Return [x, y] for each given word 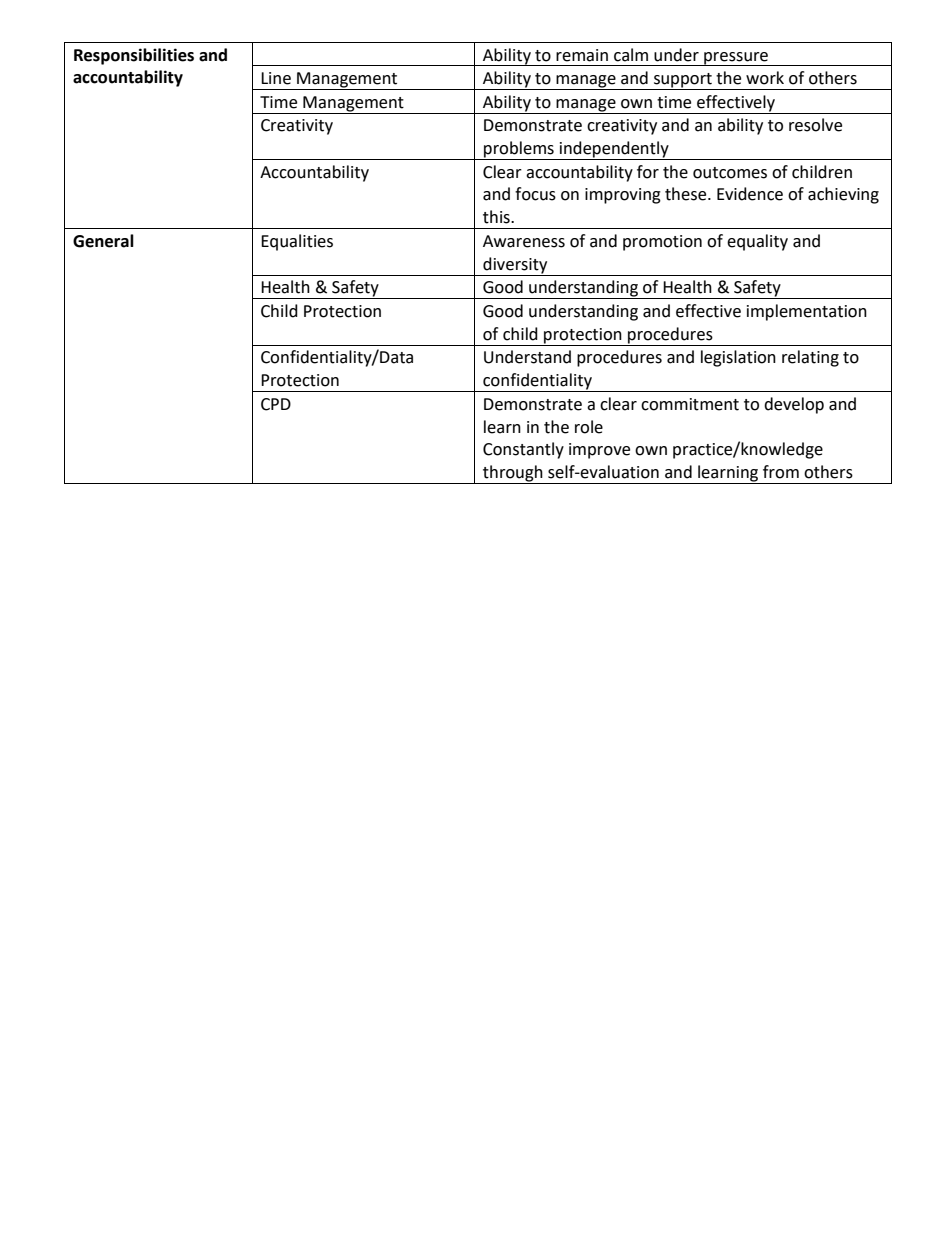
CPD [276, 404]
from [781, 472]
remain [582, 55]
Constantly [523, 450]
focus [535, 194]
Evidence [750, 194]
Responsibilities [134, 56]
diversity [515, 266]
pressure [736, 59]
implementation [807, 312]
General [103, 241]
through [513, 474]
